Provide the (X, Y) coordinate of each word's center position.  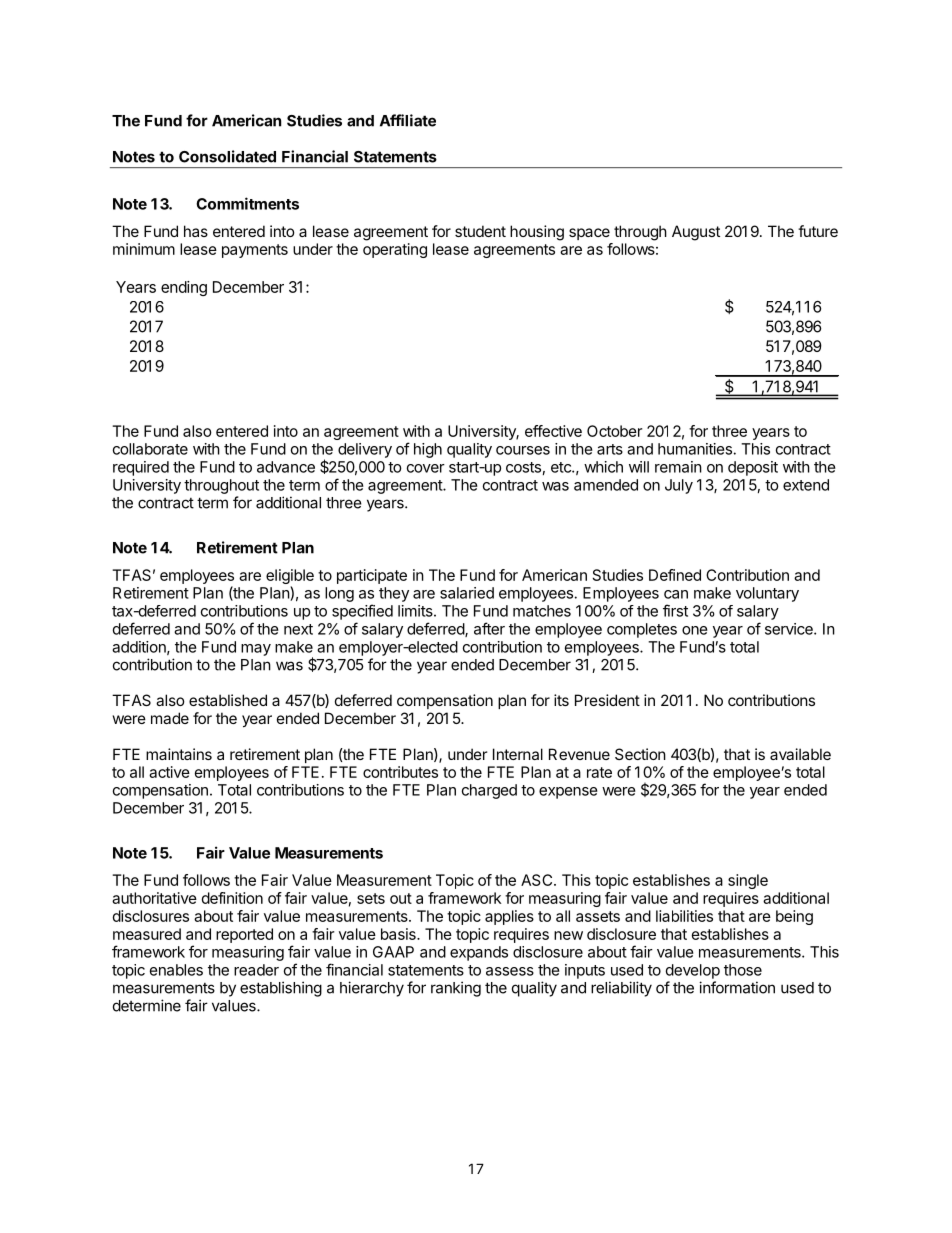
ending (184, 288)
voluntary (767, 594)
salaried (467, 593)
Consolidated (227, 156)
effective (553, 431)
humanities (695, 449)
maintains (179, 754)
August (696, 233)
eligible (290, 578)
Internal (518, 754)
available (800, 754)
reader (256, 970)
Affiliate (408, 120)
